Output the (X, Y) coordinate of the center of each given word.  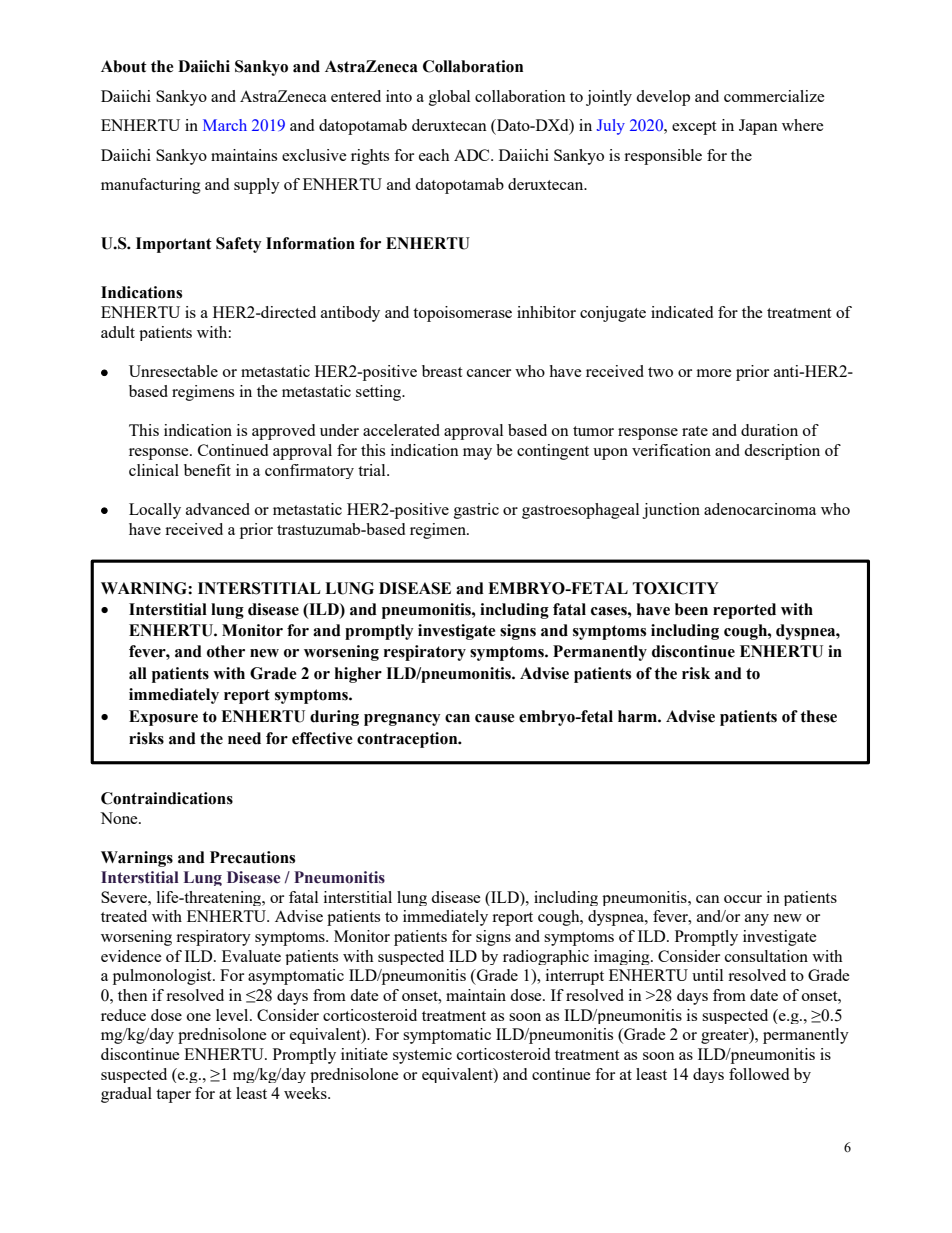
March (225, 125)
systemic (422, 1056)
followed (759, 1074)
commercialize (774, 96)
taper (173, 1096)
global (449, 98)
